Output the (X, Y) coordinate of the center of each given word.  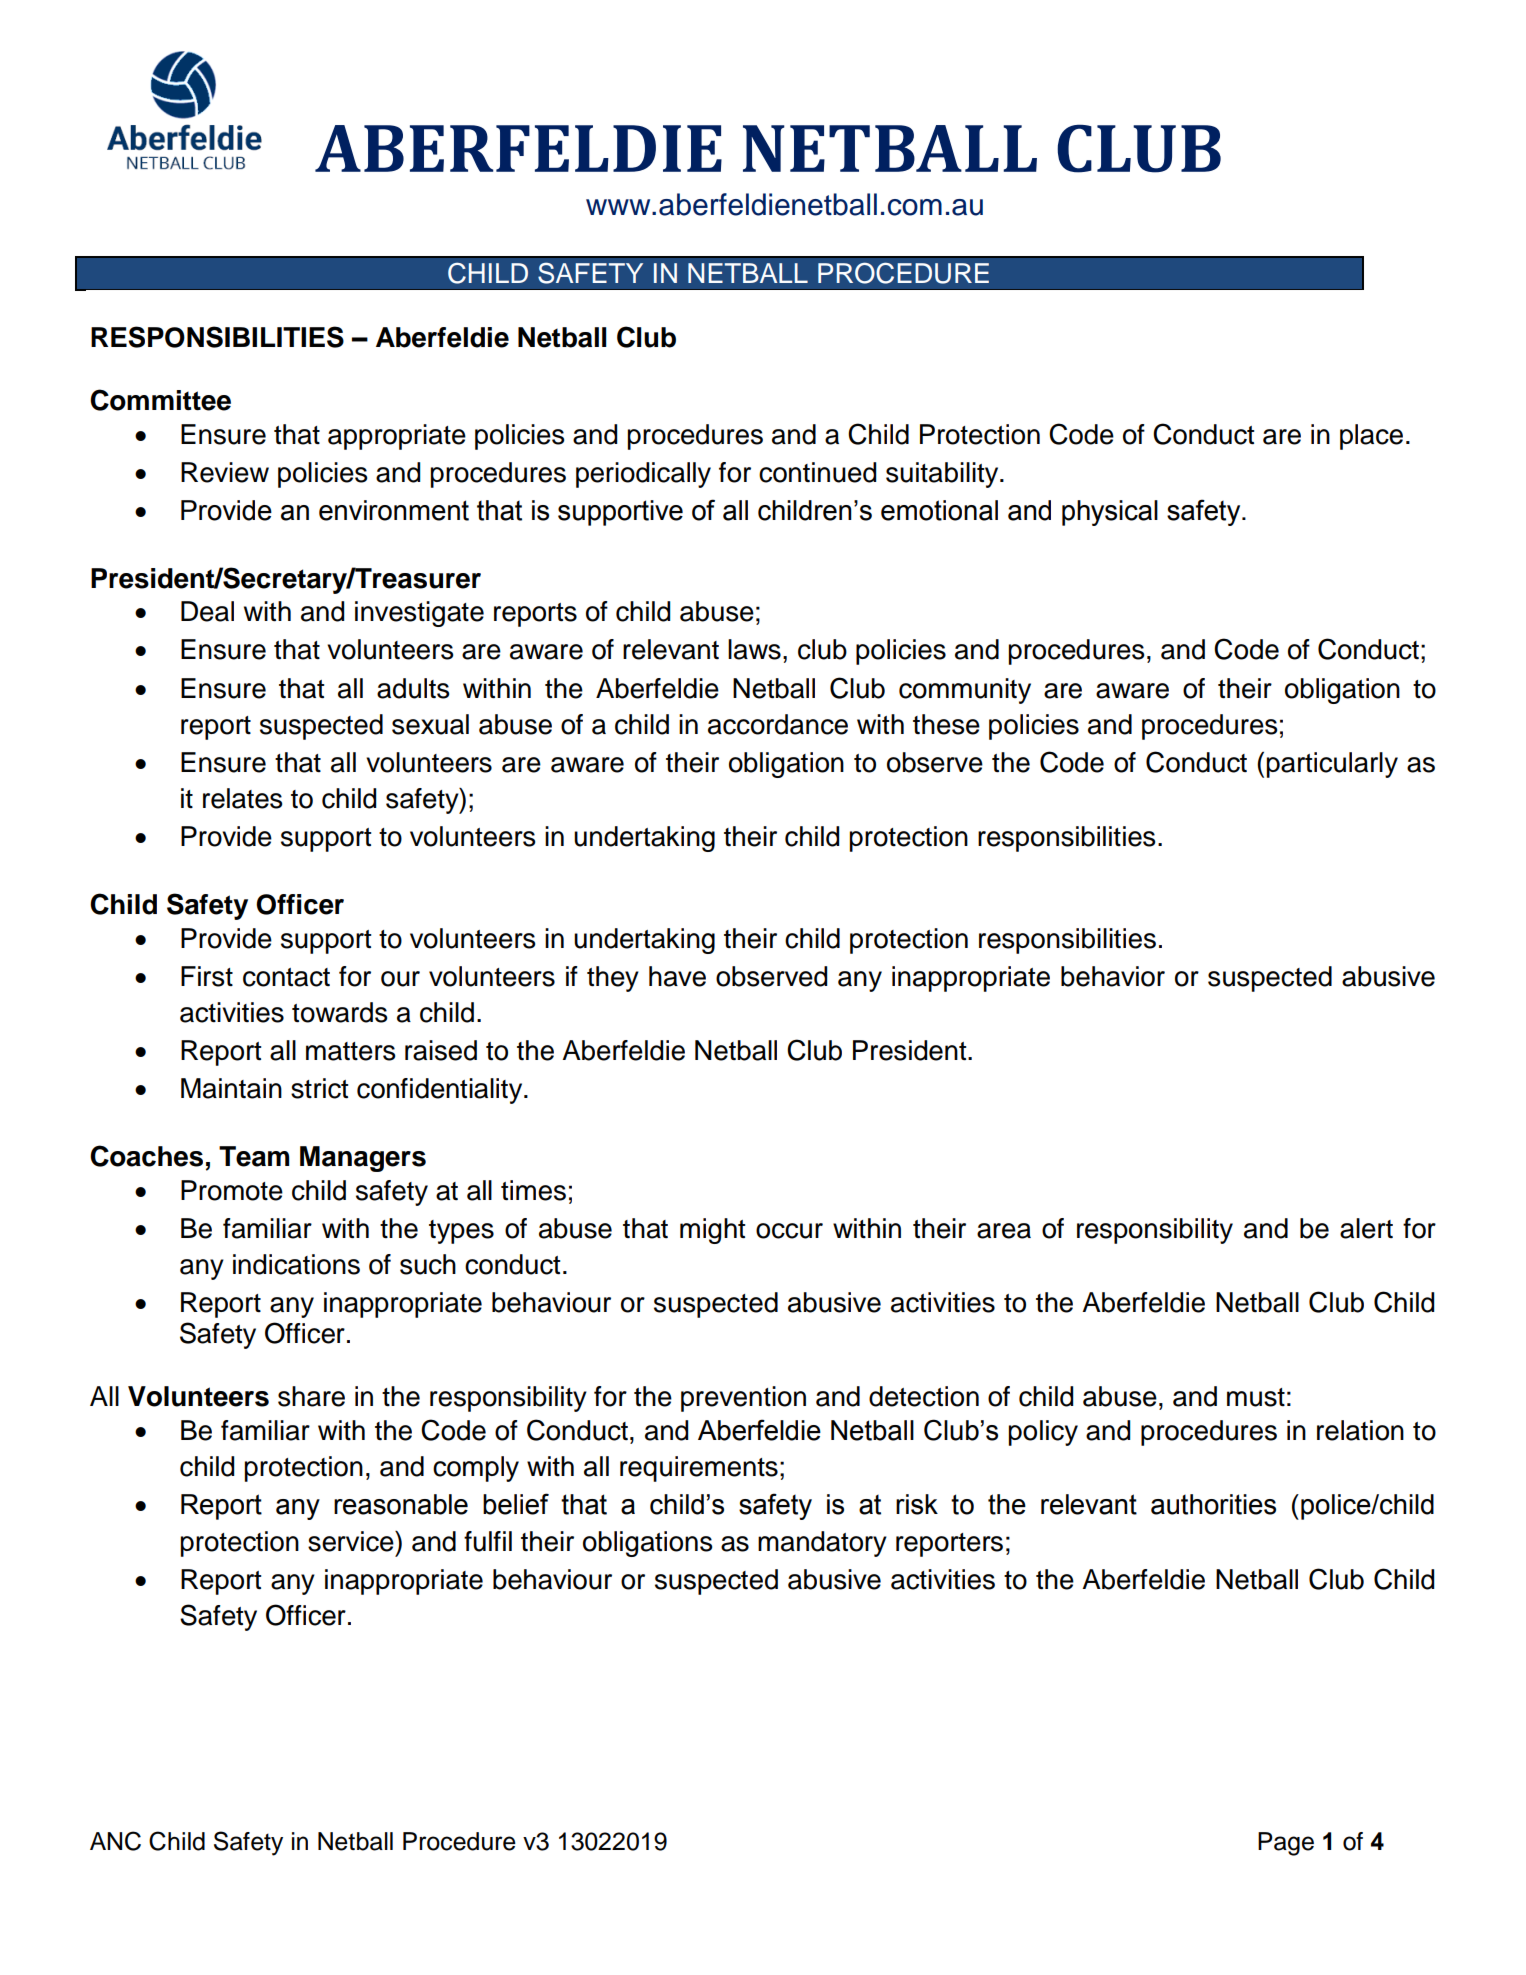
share (311, 1396)
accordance (778, 724)
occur (789, 1231)
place (1371, 437)
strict (319, 1088)
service (352, 1541)
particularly (1332, 765)
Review (225, 472)
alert (1366, 1228)
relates (242, 798)
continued (817, 472)
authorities (1213, 1504)
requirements (699, 1469)
